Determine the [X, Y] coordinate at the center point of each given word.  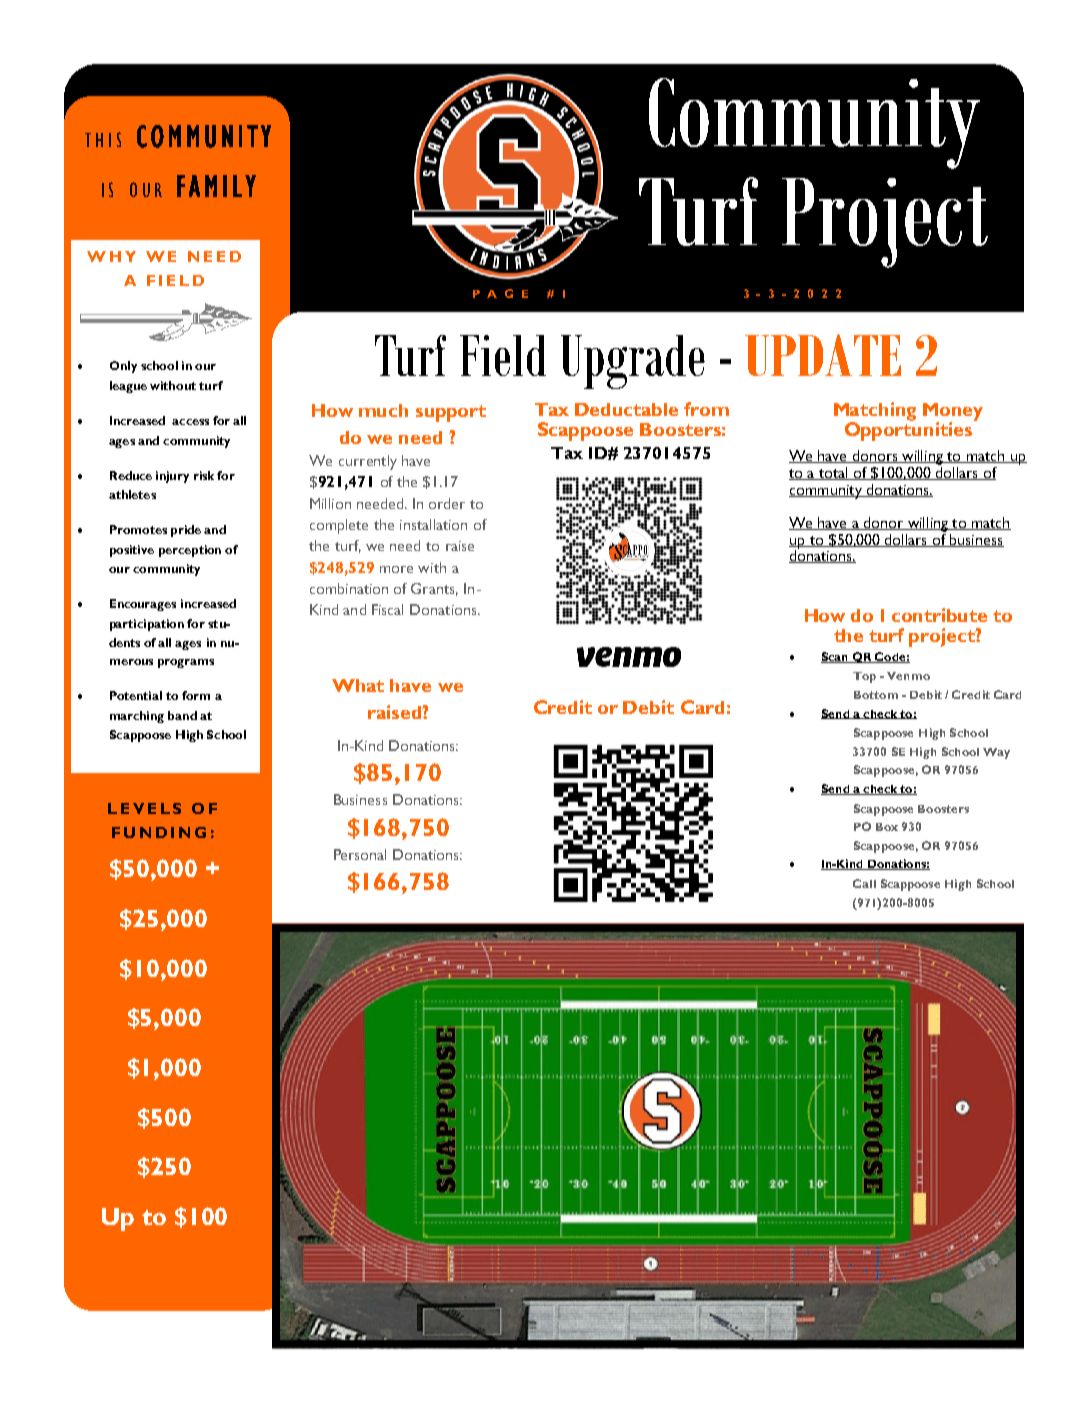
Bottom [876, 695]
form [196, 695]
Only [123, 367]
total [833, 473]
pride [186, 531]
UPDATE [823, 355]
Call [864, 883]
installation [433, 524]
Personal [360, 854]
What [358, 685]
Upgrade [633, 362]
